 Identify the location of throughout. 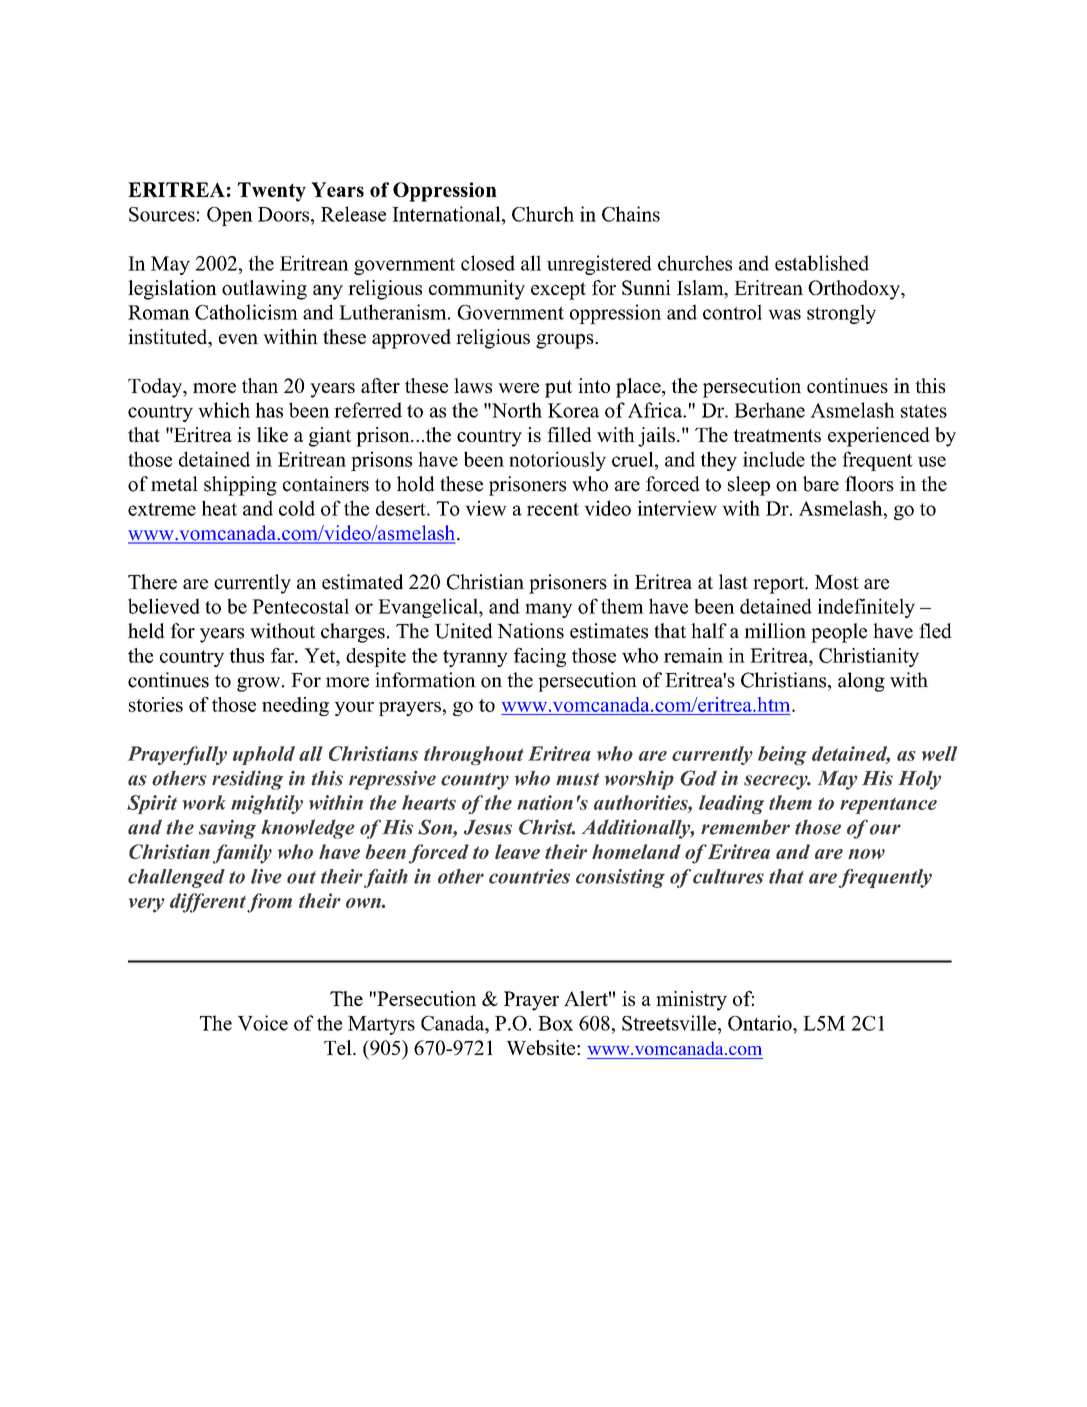
(474, 755).
